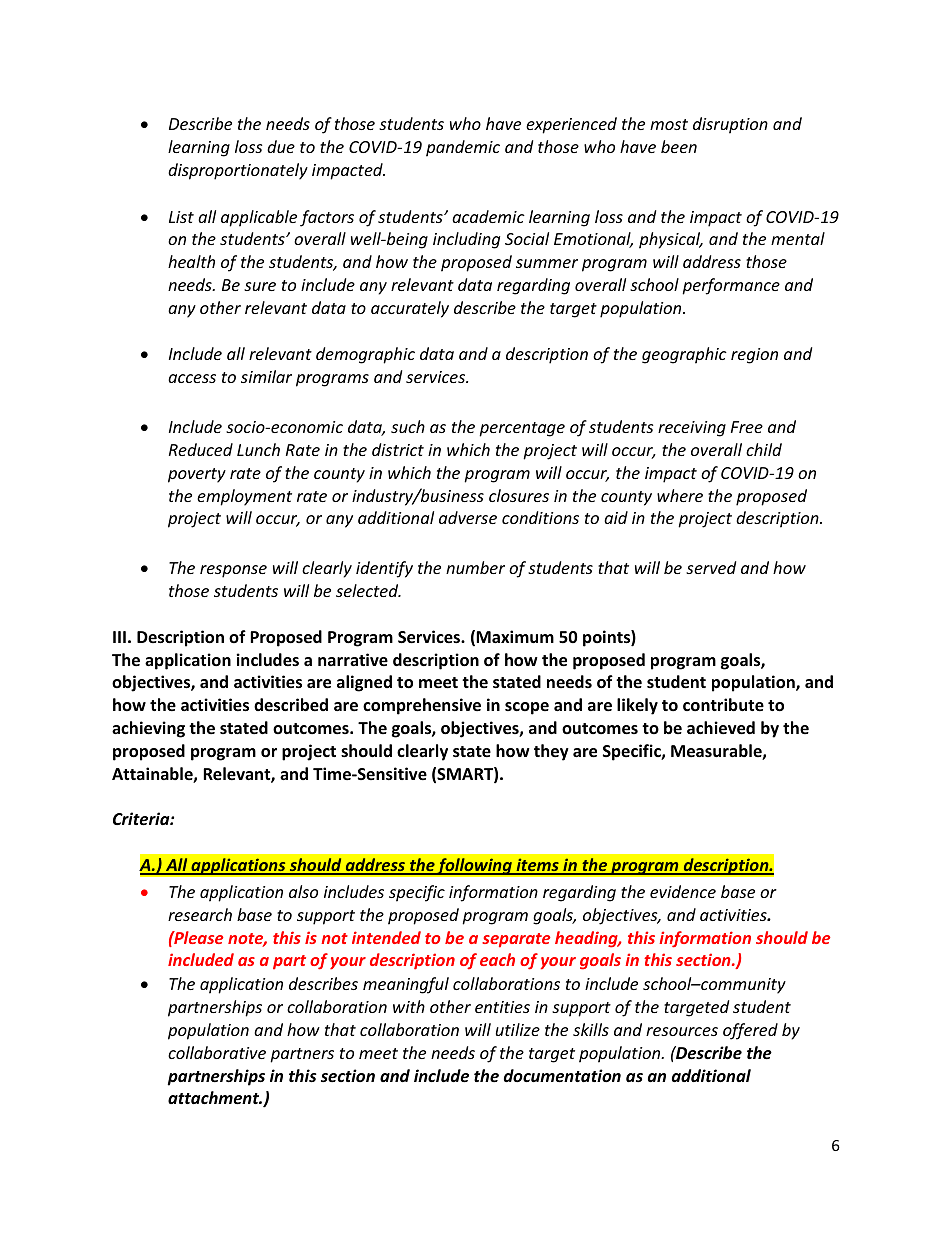 This screenshot has width=952, height=1233. What do you see at coordinates (422, 706) in the screenshot?
I see `comprehensive` at bounding box center [422, 706].
